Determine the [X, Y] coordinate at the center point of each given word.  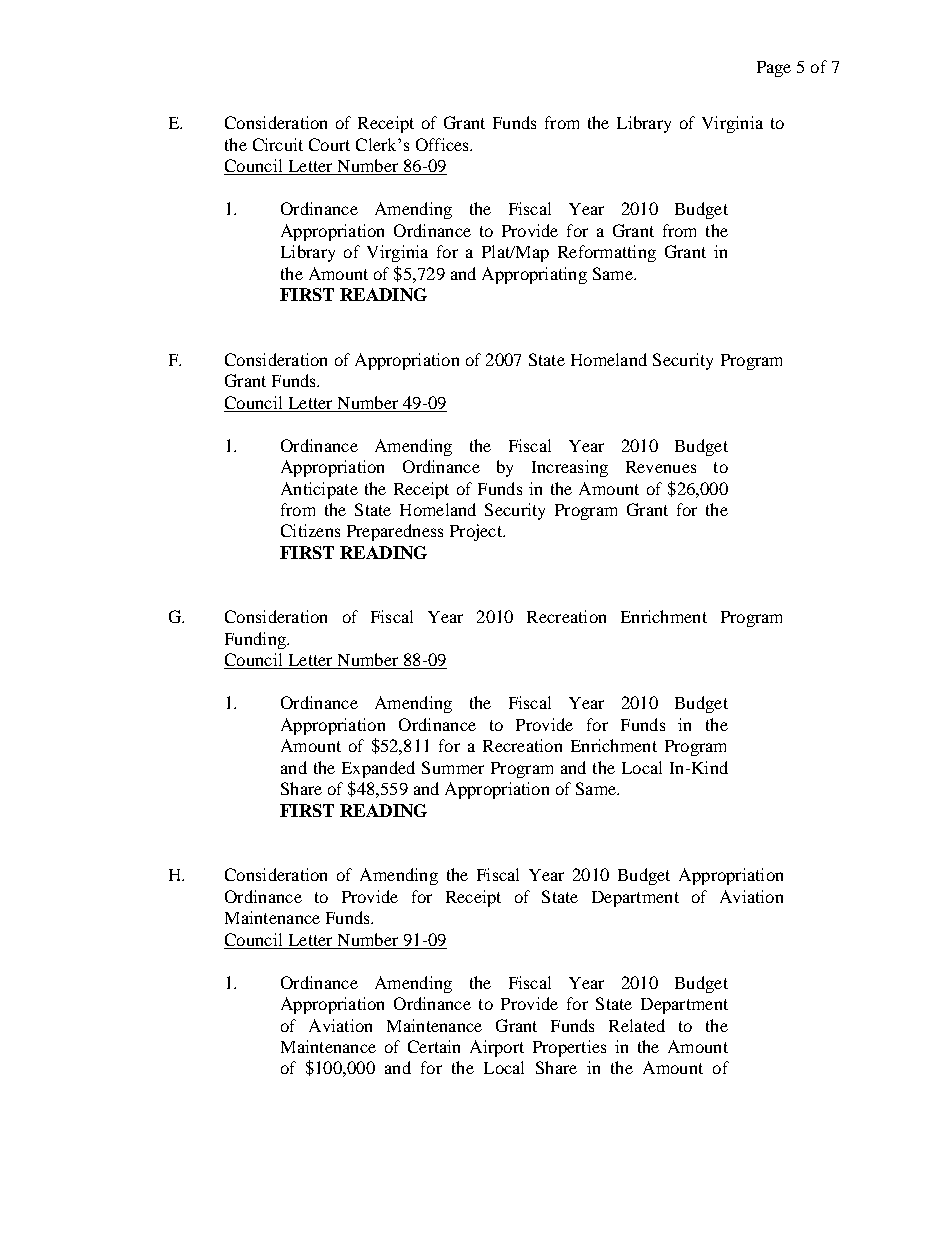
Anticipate [319, 490]
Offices [443, 144]
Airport [497, 1048]
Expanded [378, 769]
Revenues [661, 467]
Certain [434, 1046]
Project [477, 532]
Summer [453, 767]
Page [774, 69]
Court [329, 144]
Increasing [570, 468]
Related [637, 1025]
